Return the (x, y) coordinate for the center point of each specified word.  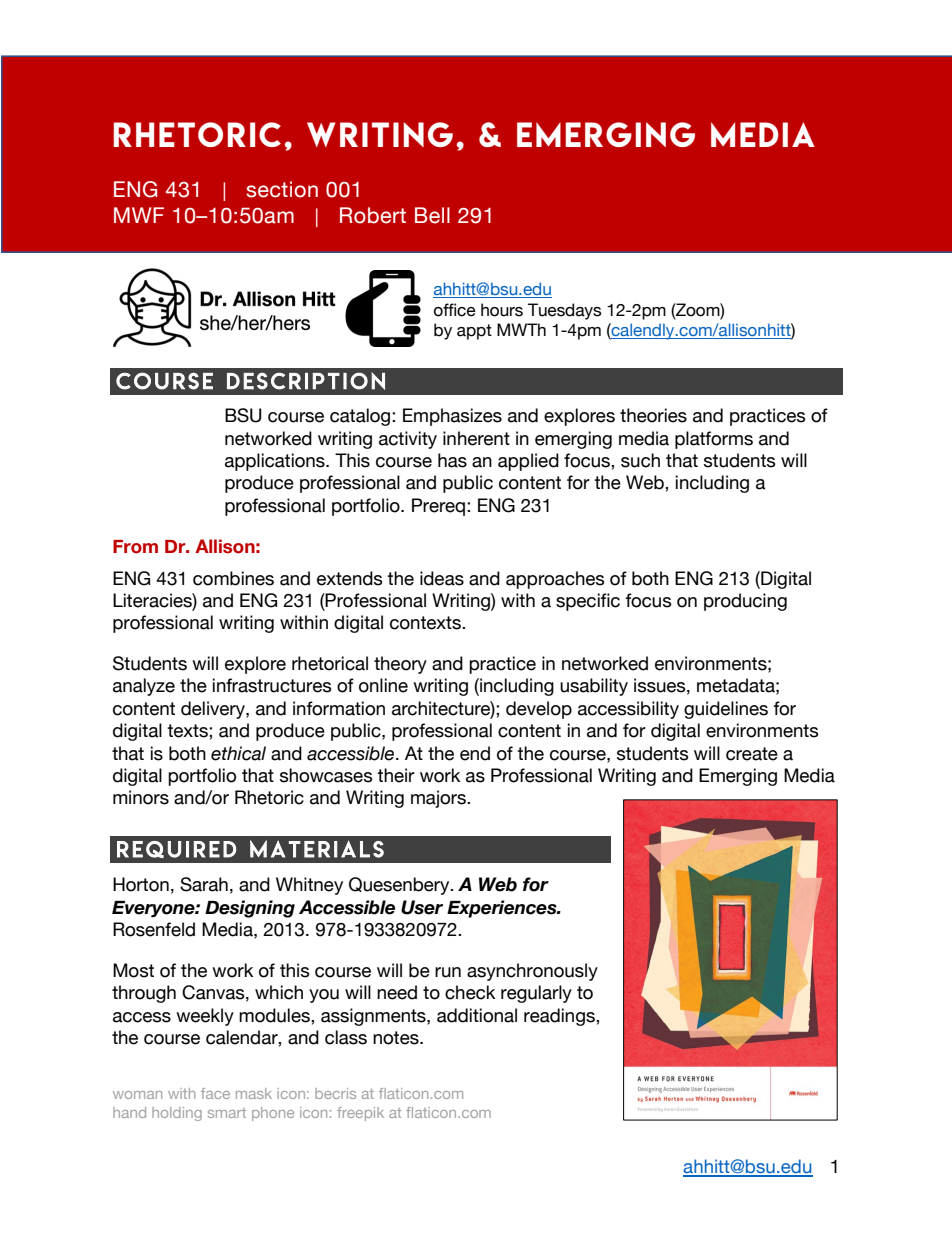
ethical (238, 753)
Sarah (204, 884)
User (422, 907)
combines (233, 578)
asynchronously (532, 972)
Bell (432, 215)
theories (653, 415)
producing (745, 602)
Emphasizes (452, 417)
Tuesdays (564, 311)
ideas (442, 578)
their (396, 775)
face (215, 1093)
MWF (139, 215)
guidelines (726, 710)
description (306, 381)
